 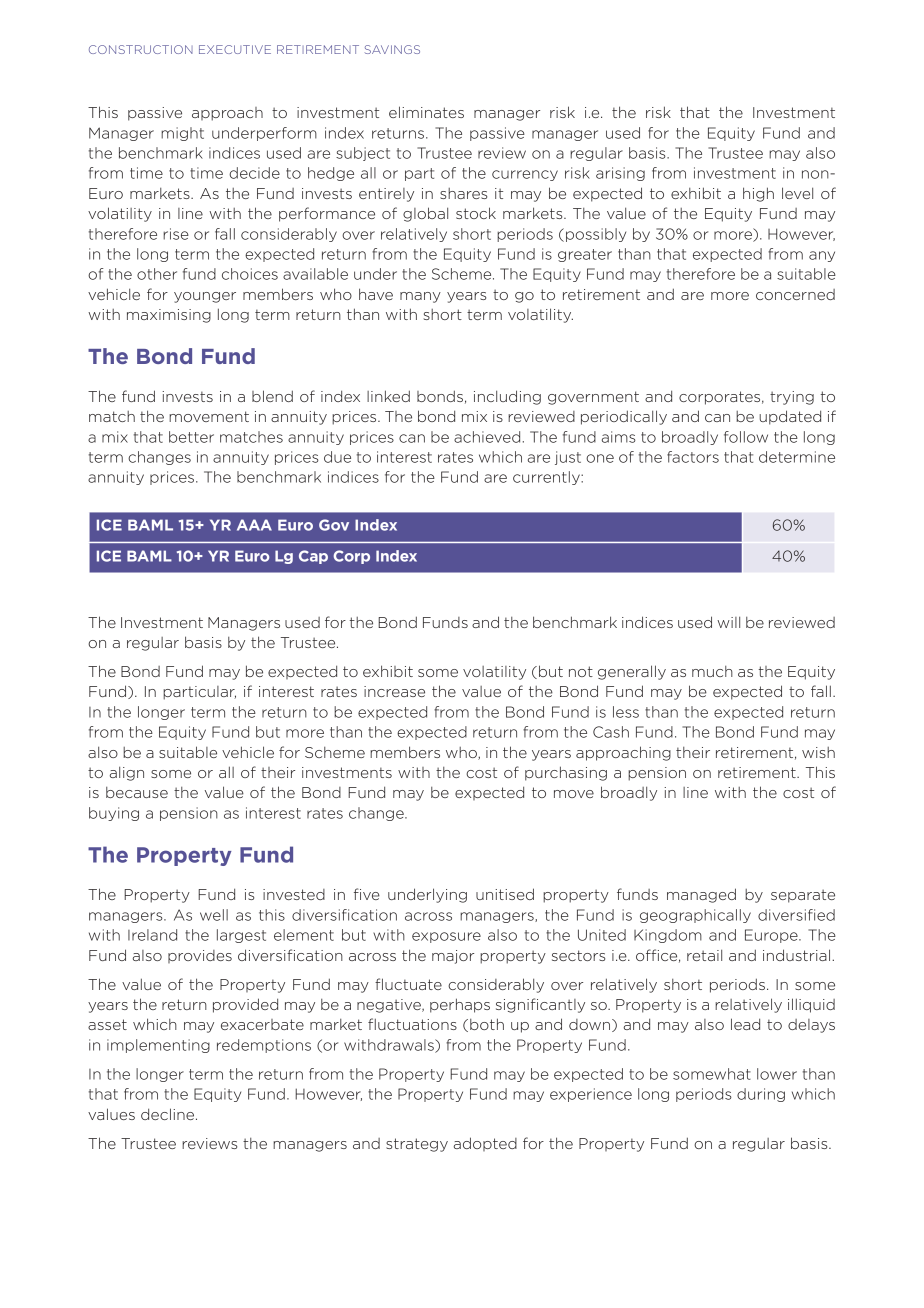 I want to click on adopted, so click(x=485, y=1144).
